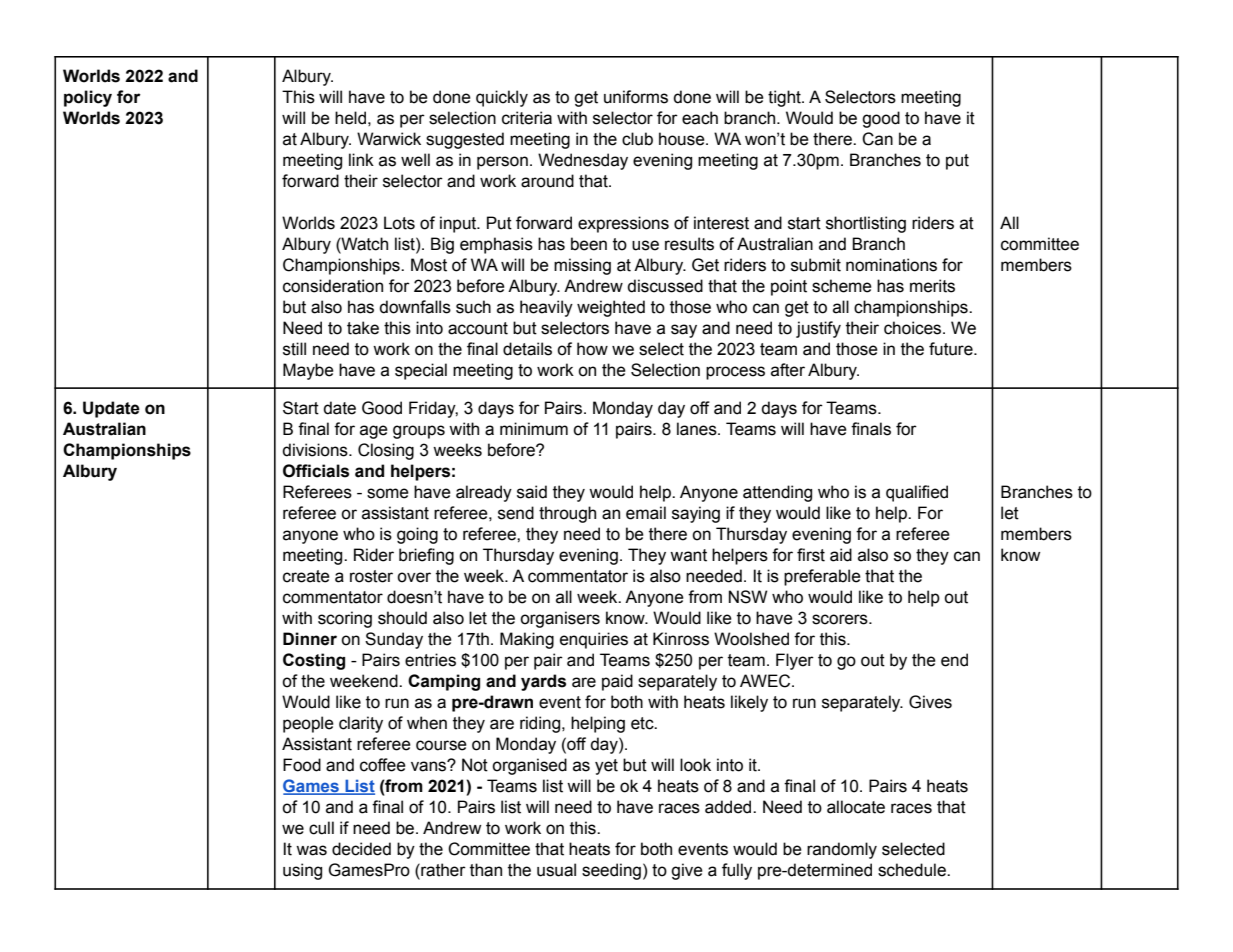  Describe the element at coordinates (532, 492) in the page. I see `said` at that location.
